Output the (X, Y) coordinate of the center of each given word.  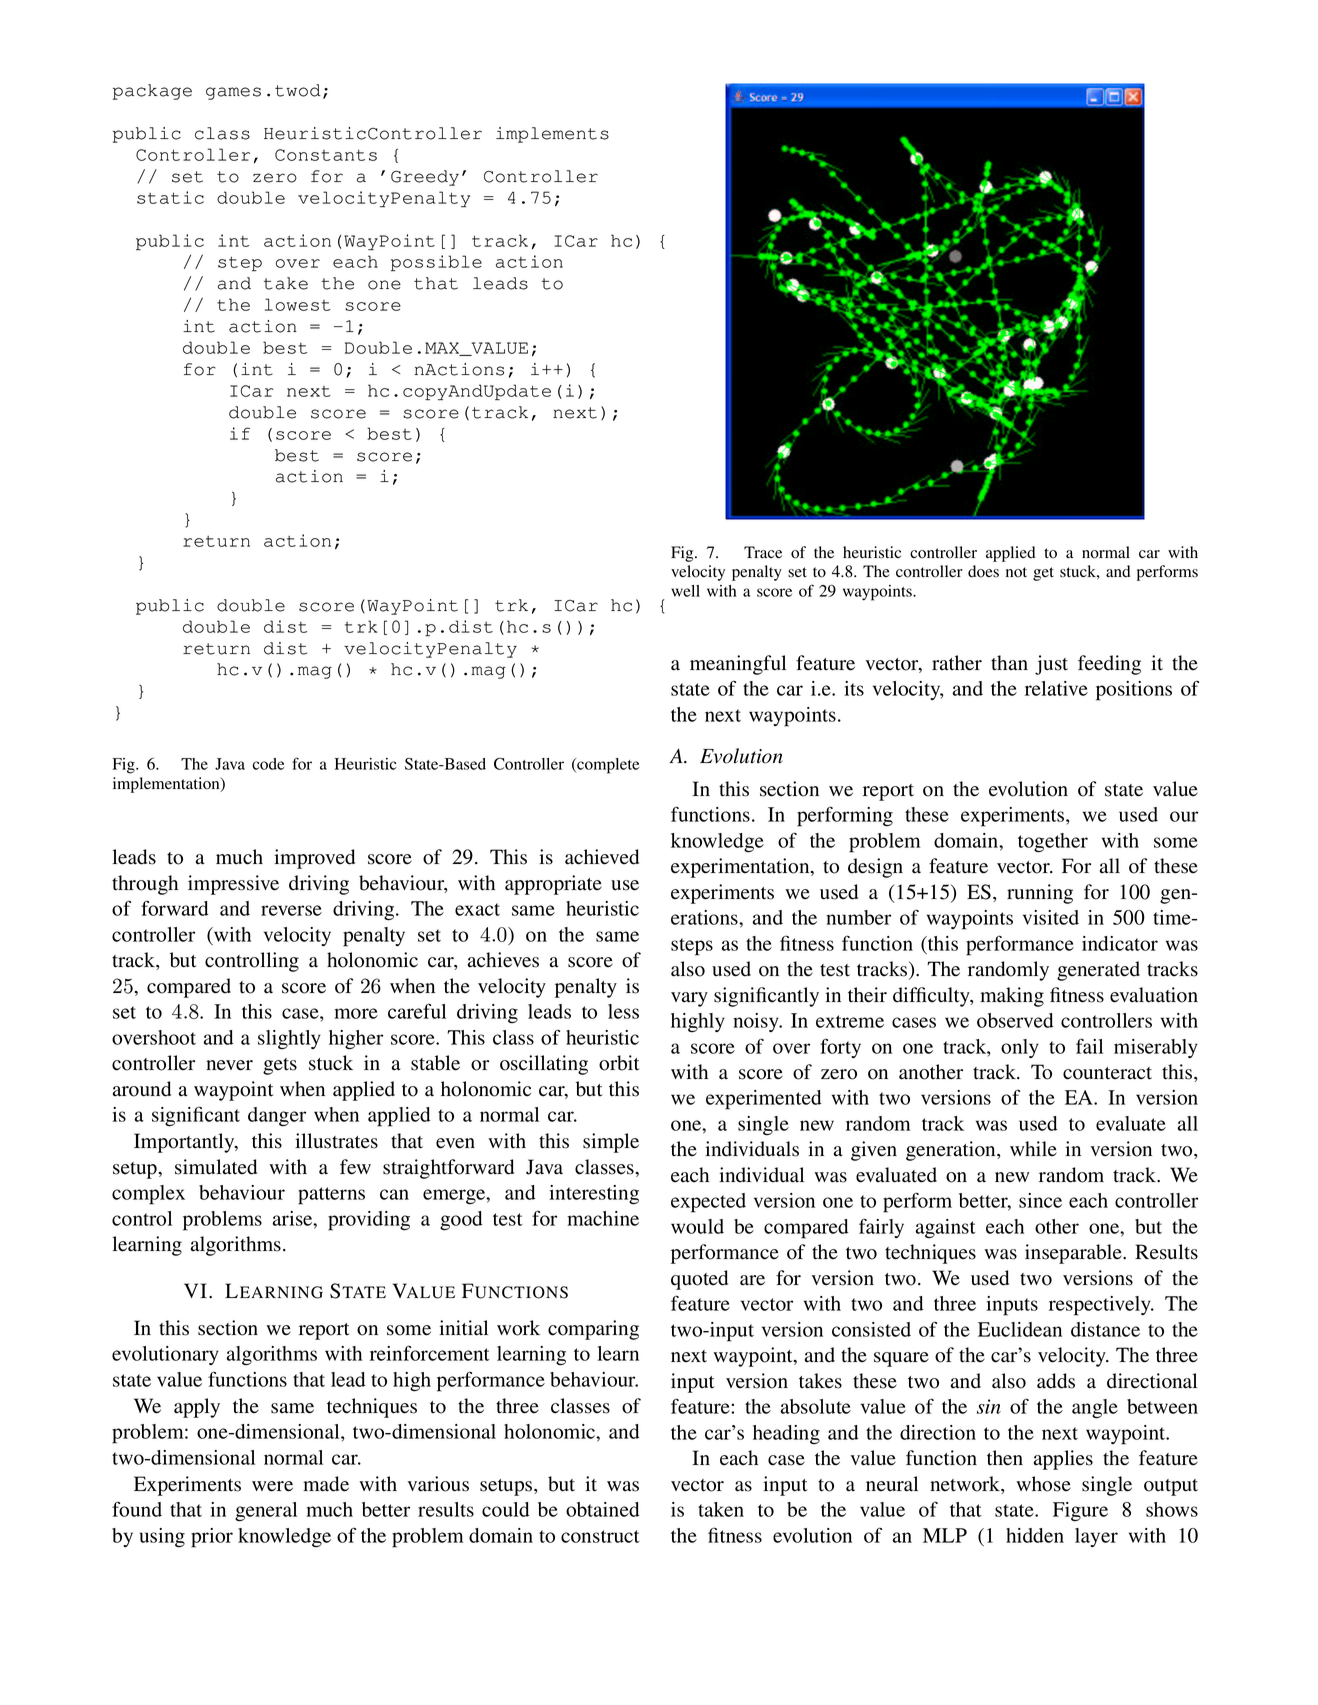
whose (1043, 1484)
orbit (619, 1063)
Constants (326, 155)
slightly (289, 1039)
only (1020, 1048)
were (272, 1486)
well (685, 591)
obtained (602, 1509)
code (268, 764)
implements (552, 135)
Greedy (425, 178)
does (983, 571)
